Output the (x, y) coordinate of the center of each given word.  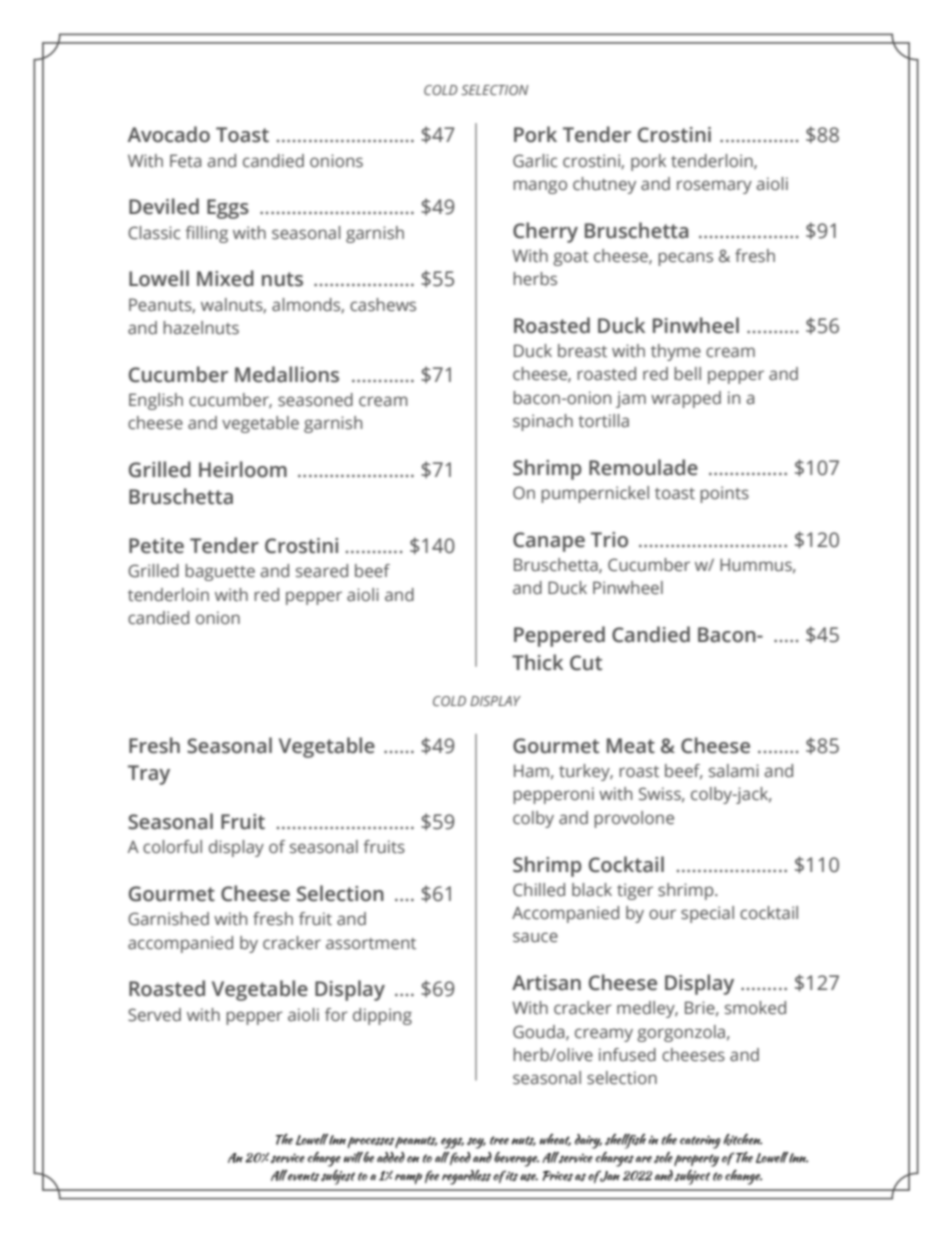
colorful (172, 846)
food (460, 1158)
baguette (220, 572)
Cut (586, 663)
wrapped (686, 399)
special (707, 914)
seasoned (315, 400)
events (303, 1175)
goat (571, 258)
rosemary (714, 187)
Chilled (539, 890)
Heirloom (243, 469)
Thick (537, 662)
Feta (185, 160)
